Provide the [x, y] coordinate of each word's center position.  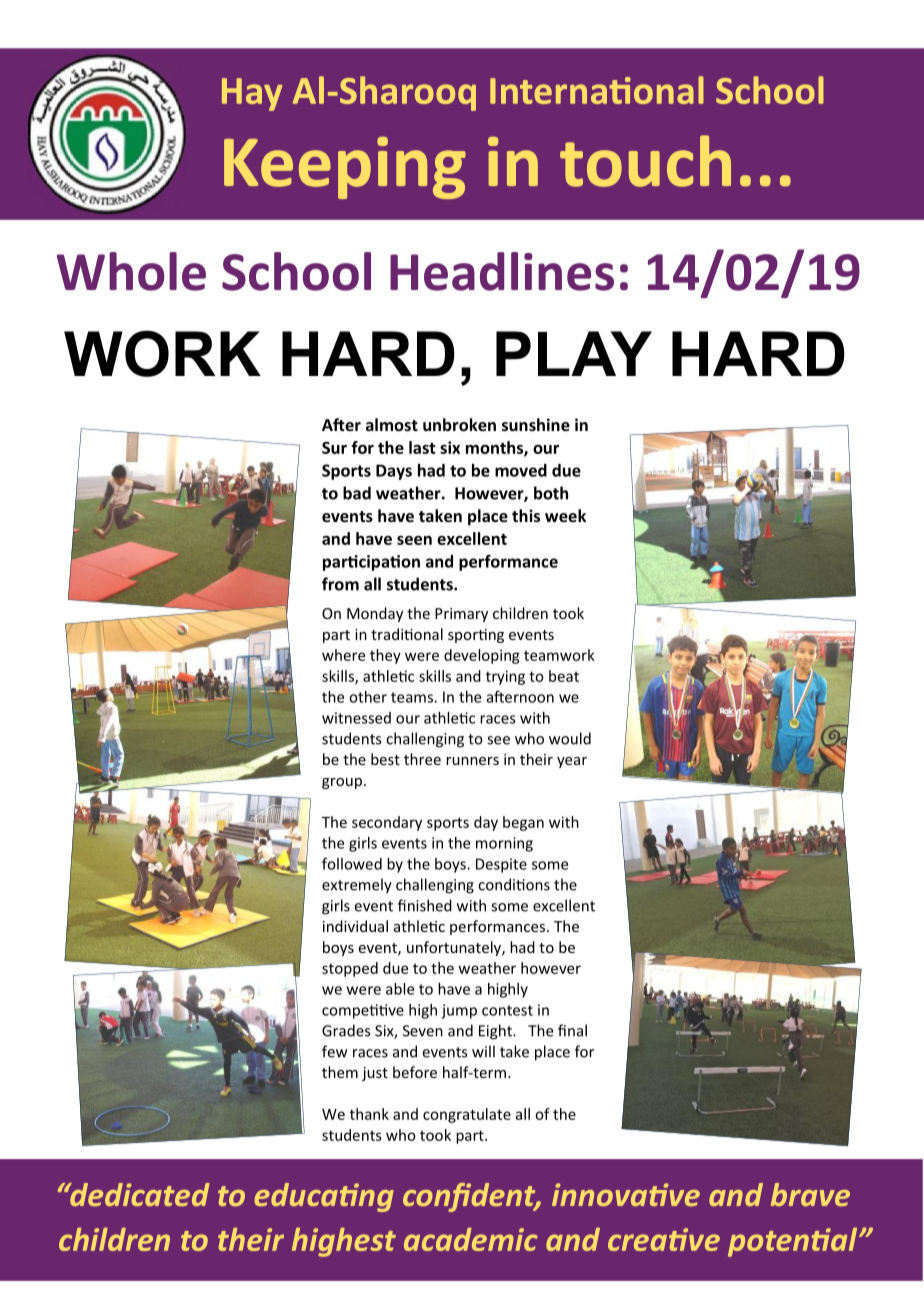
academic [471, 1239]
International [597, 90]
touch [645, 161]
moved [521, 470]
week [565, 515]
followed [352, 864]
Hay [252, 94]
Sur [334, 447]
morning [504, 844]
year [572, 762]
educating [324, 1197]
